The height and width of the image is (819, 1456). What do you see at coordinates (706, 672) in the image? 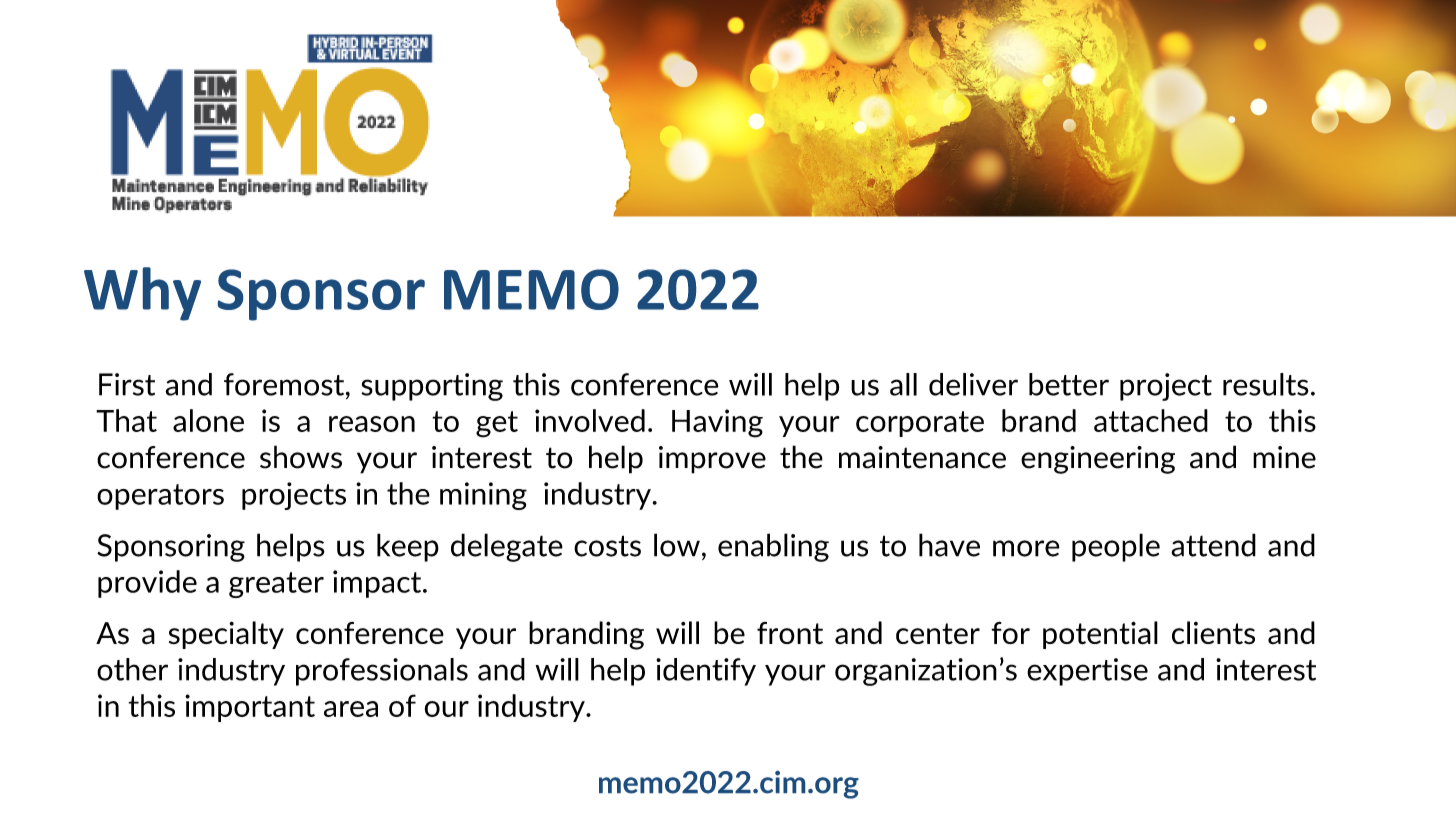
I see `identify` at bounding box center [706, 672].
